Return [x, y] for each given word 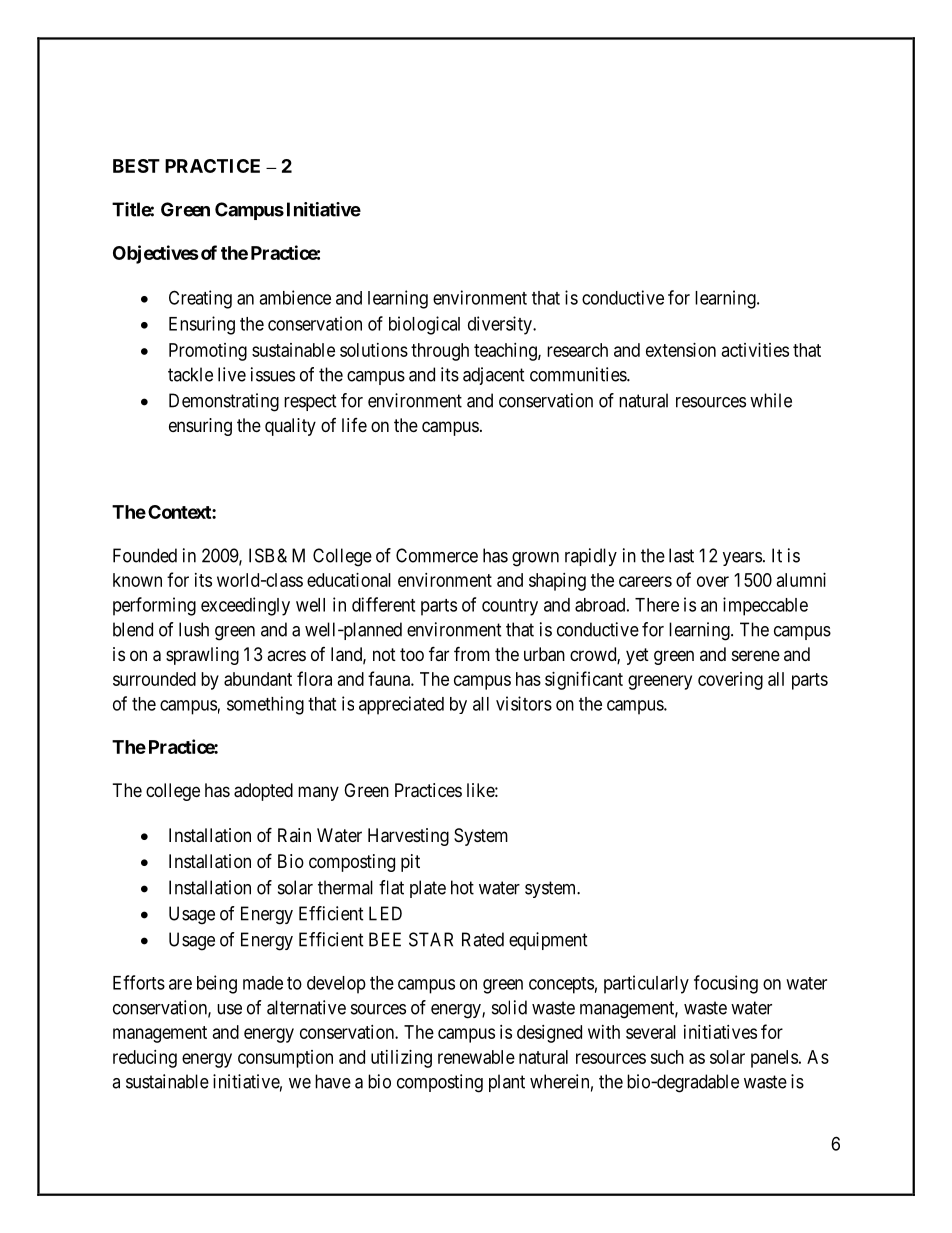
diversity [501, 325]
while [771, 400]
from [472, 653]
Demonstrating [224, 402]
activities [755, 350]
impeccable [765, 606]
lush [194, 629]
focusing [726, 984]
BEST [136, 166]
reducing [145, 1059]
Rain [294, 835]
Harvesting [408, 837]
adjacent [494, 376]
